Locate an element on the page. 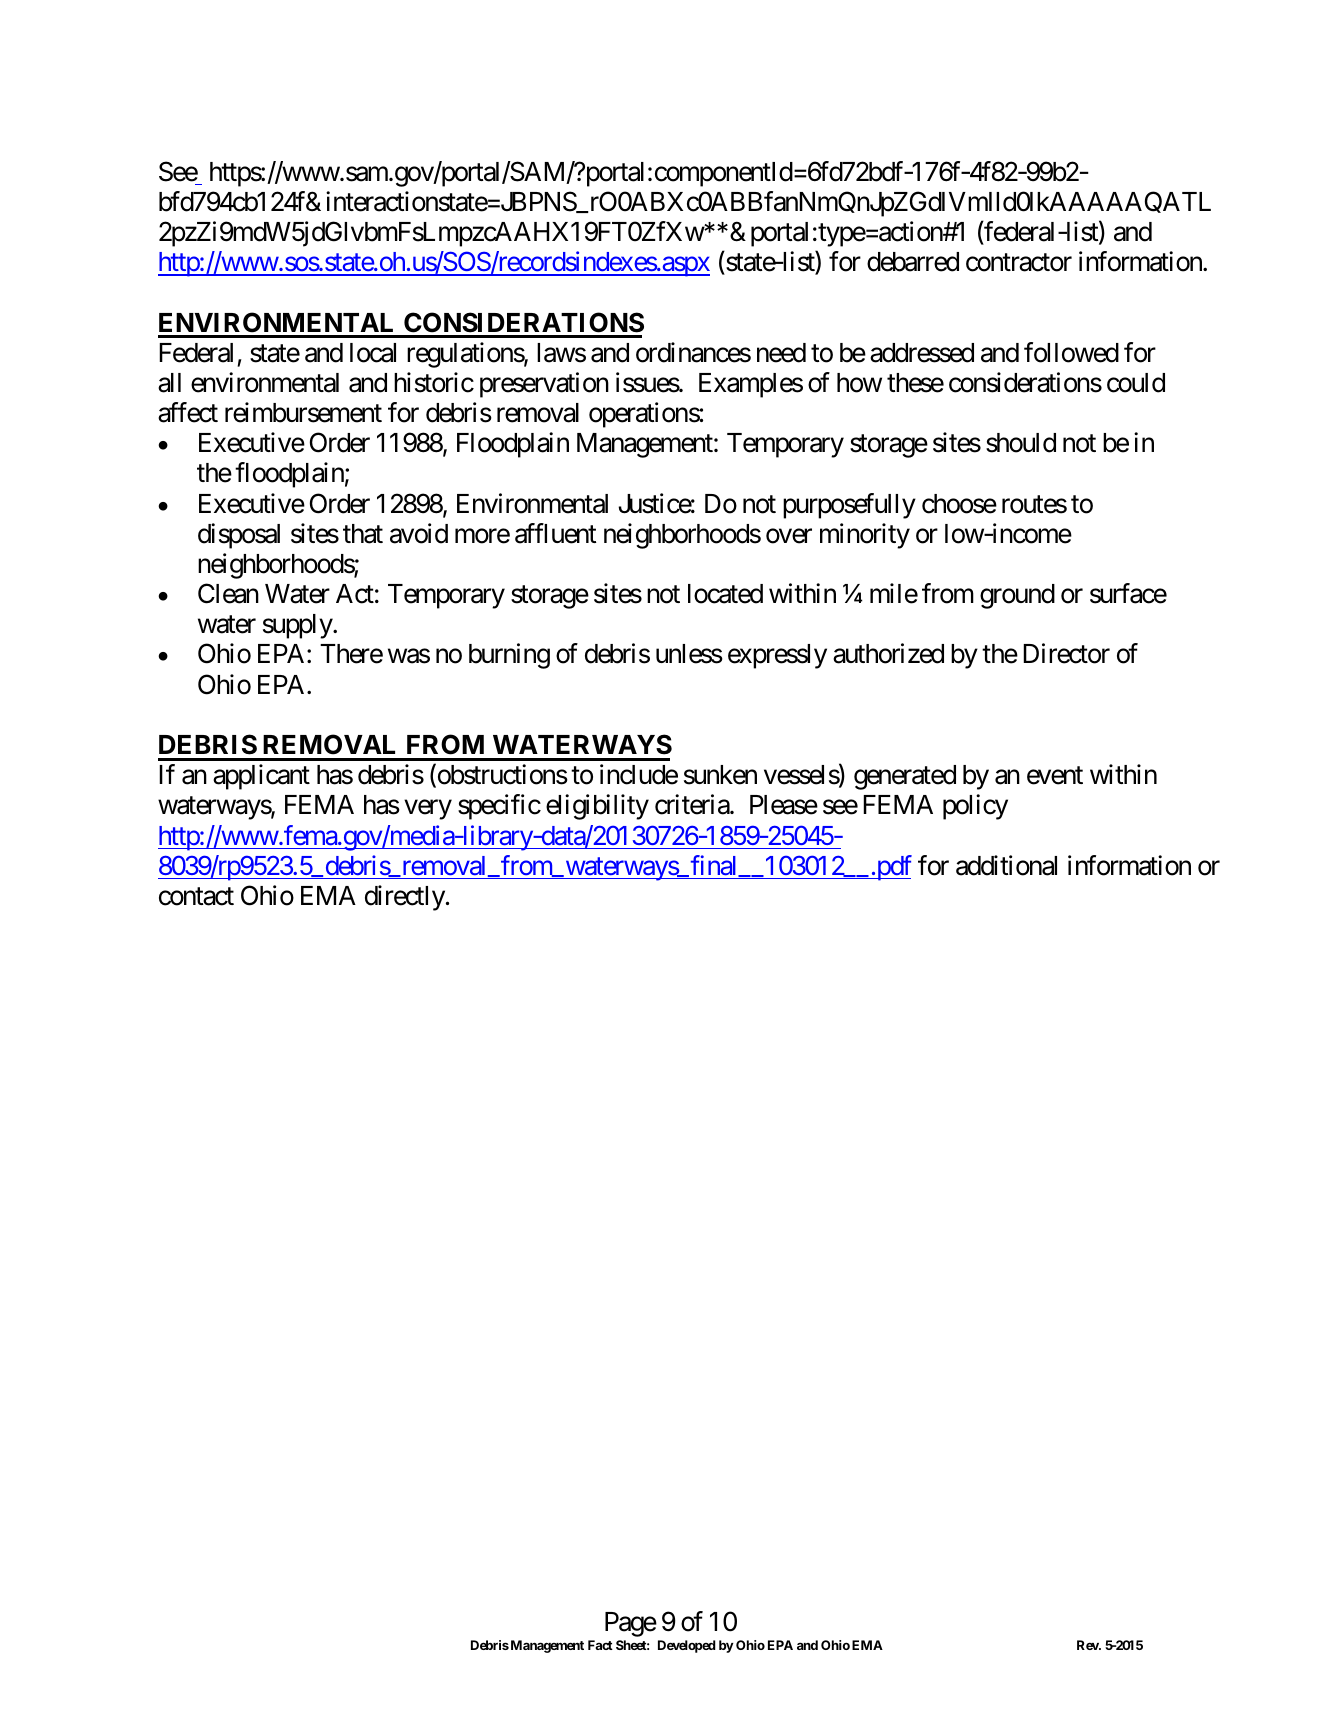 This page has width=1339, height=1732. local is located at coordinates (373, 353).
